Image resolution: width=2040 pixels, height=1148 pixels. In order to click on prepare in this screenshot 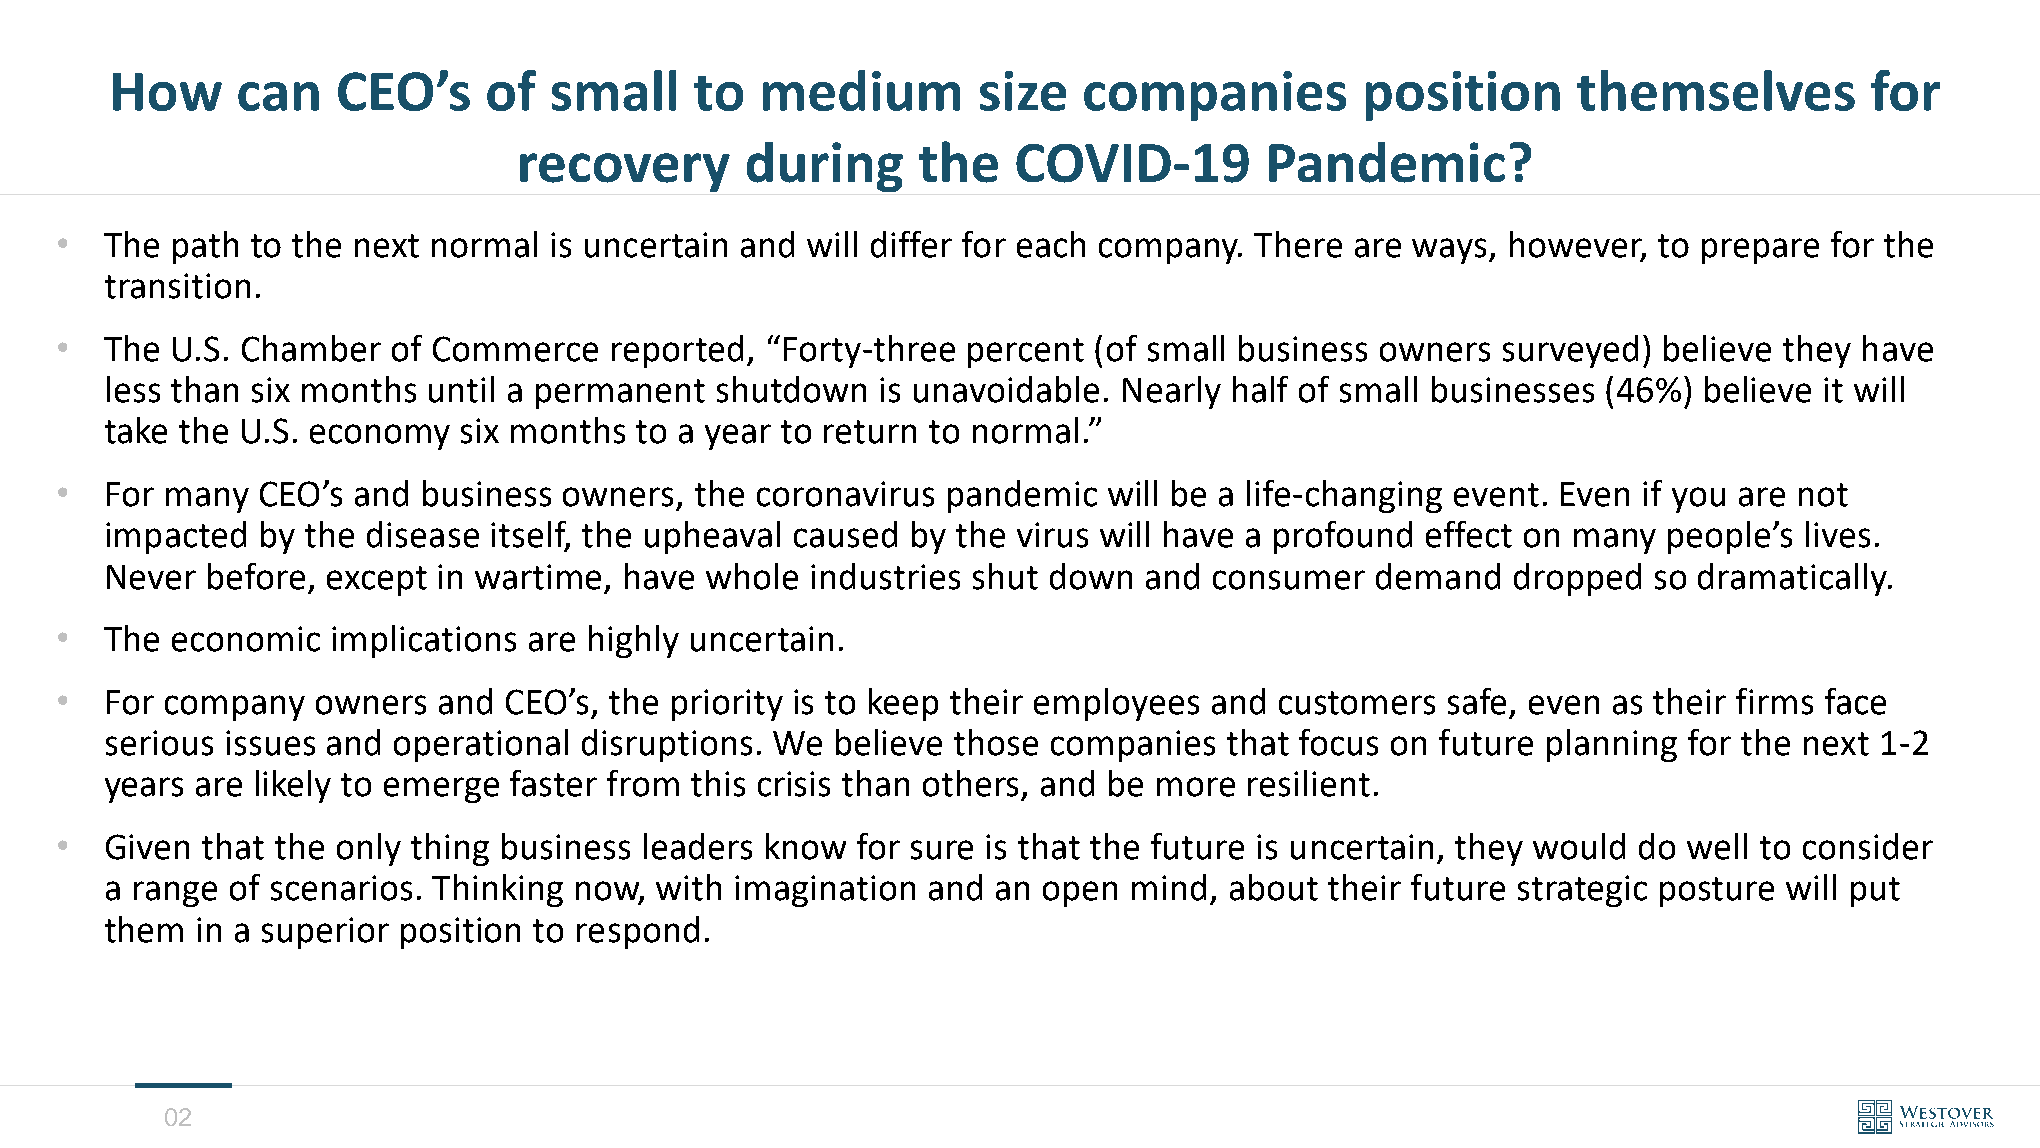, I will do `click(1760, 251)`.
